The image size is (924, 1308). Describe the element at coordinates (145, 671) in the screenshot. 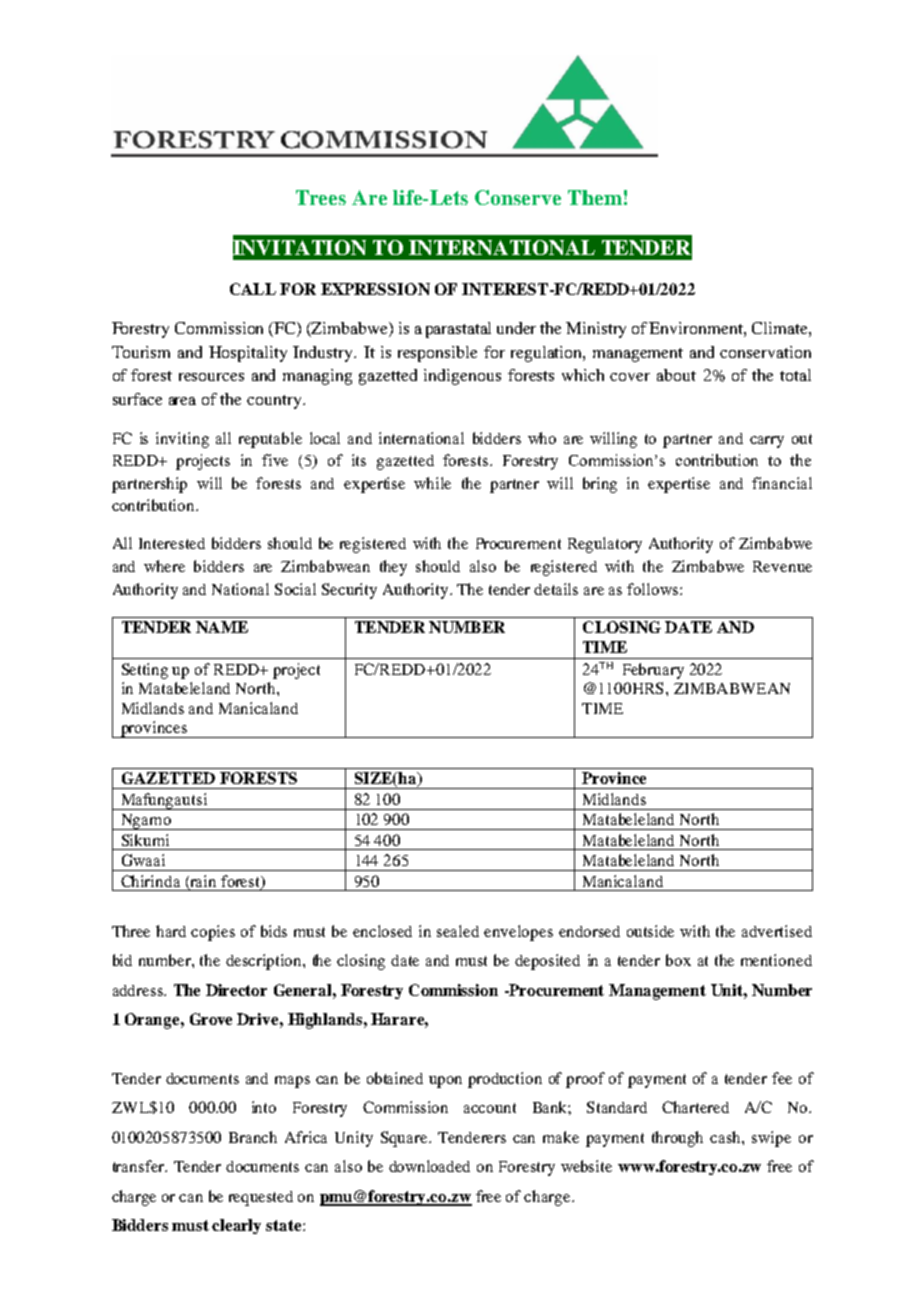

I see `Setting` at that location.
